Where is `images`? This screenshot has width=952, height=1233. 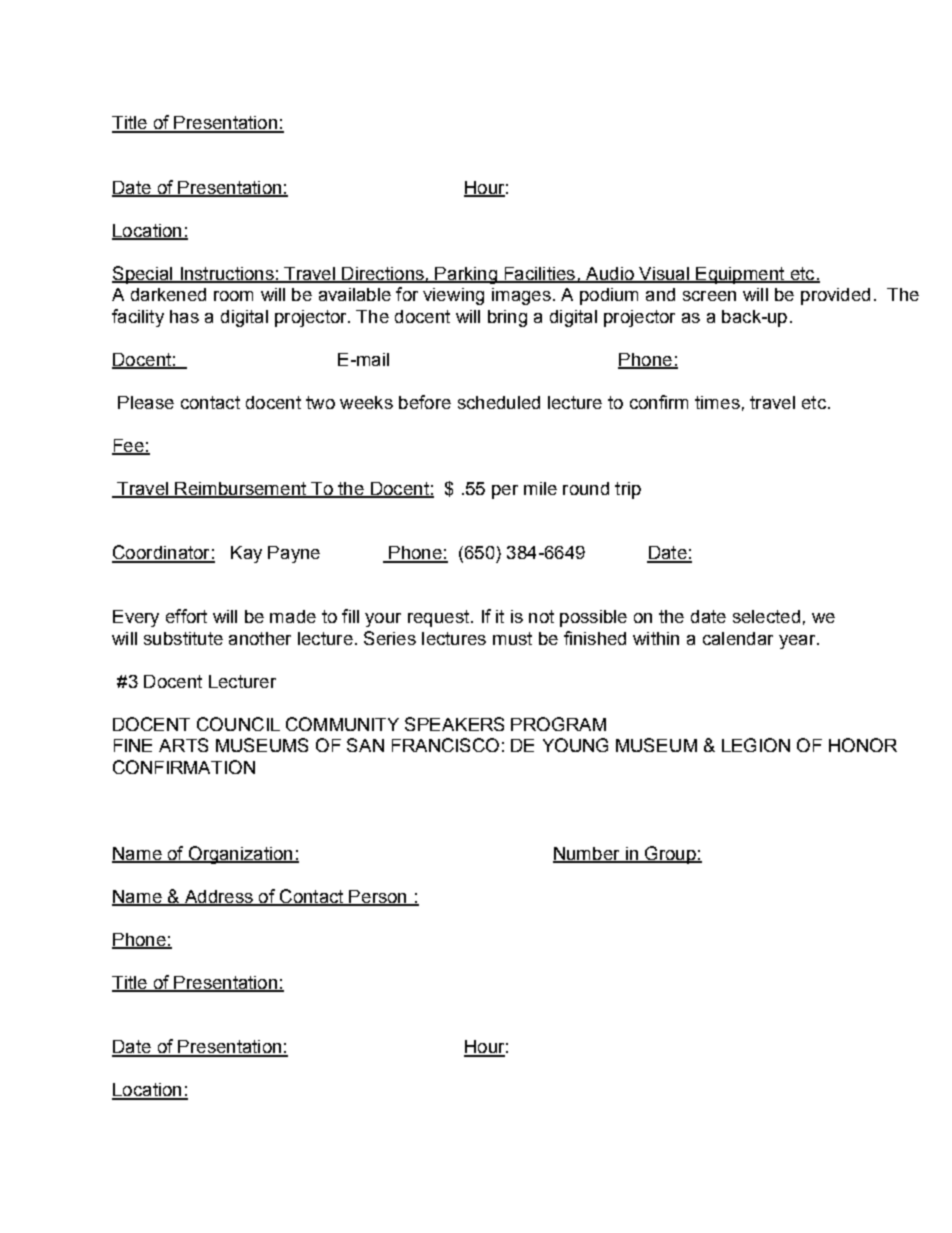
images is located at coordinates (521, 296).
